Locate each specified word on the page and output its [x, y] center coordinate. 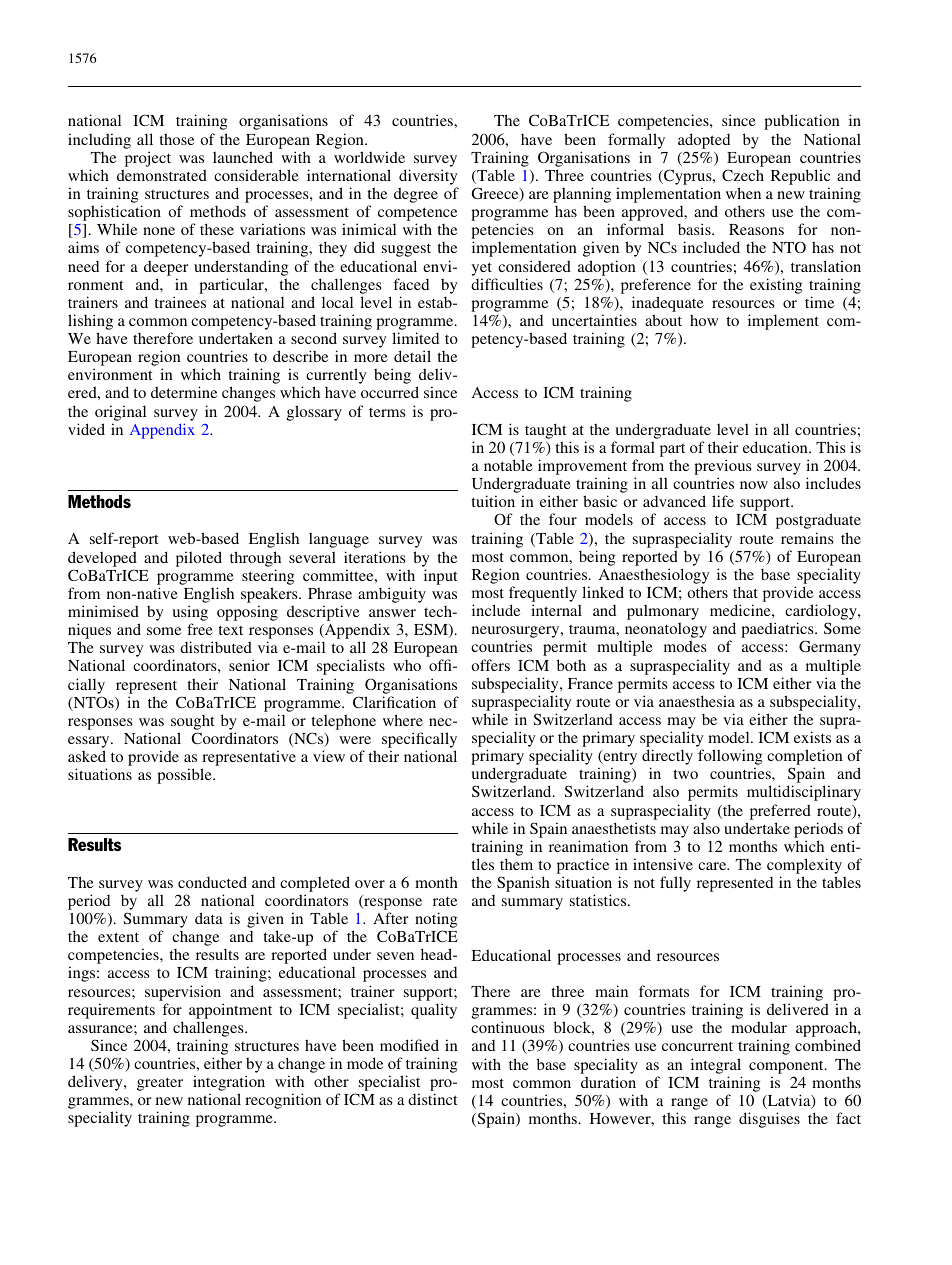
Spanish [523, 884]
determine [184, 392]
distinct [432, 1099]
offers [490, 665]
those [176, 139]
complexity [804, 867]
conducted [212, 882]
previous [723, 468]
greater [160, 1084]
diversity [428, 177]
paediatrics [778, 631]
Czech [743, 175]
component [787, 1067]
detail [412, 356]
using [190, 614]
